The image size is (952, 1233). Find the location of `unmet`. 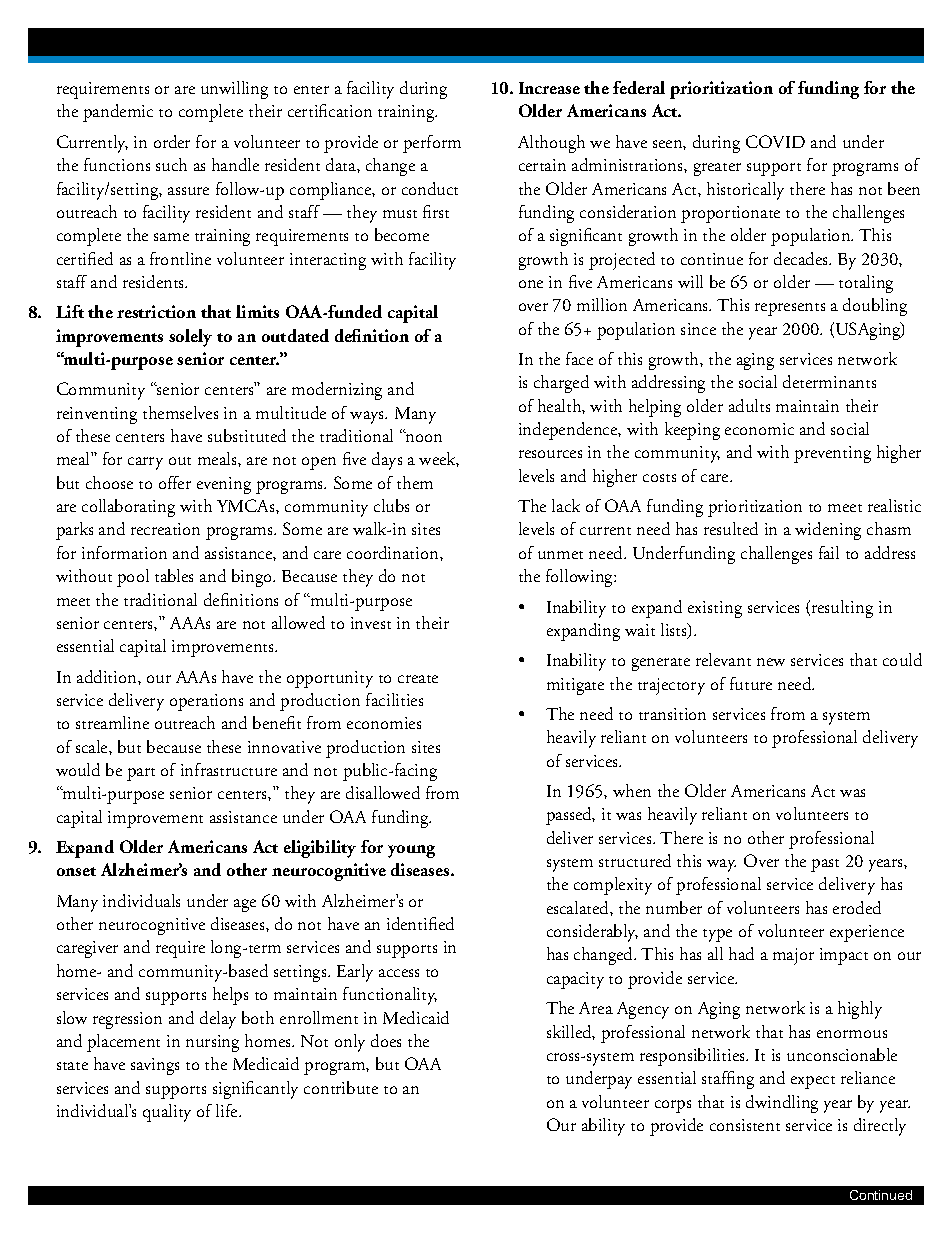

unmet is located at coordinates (560, 555).
